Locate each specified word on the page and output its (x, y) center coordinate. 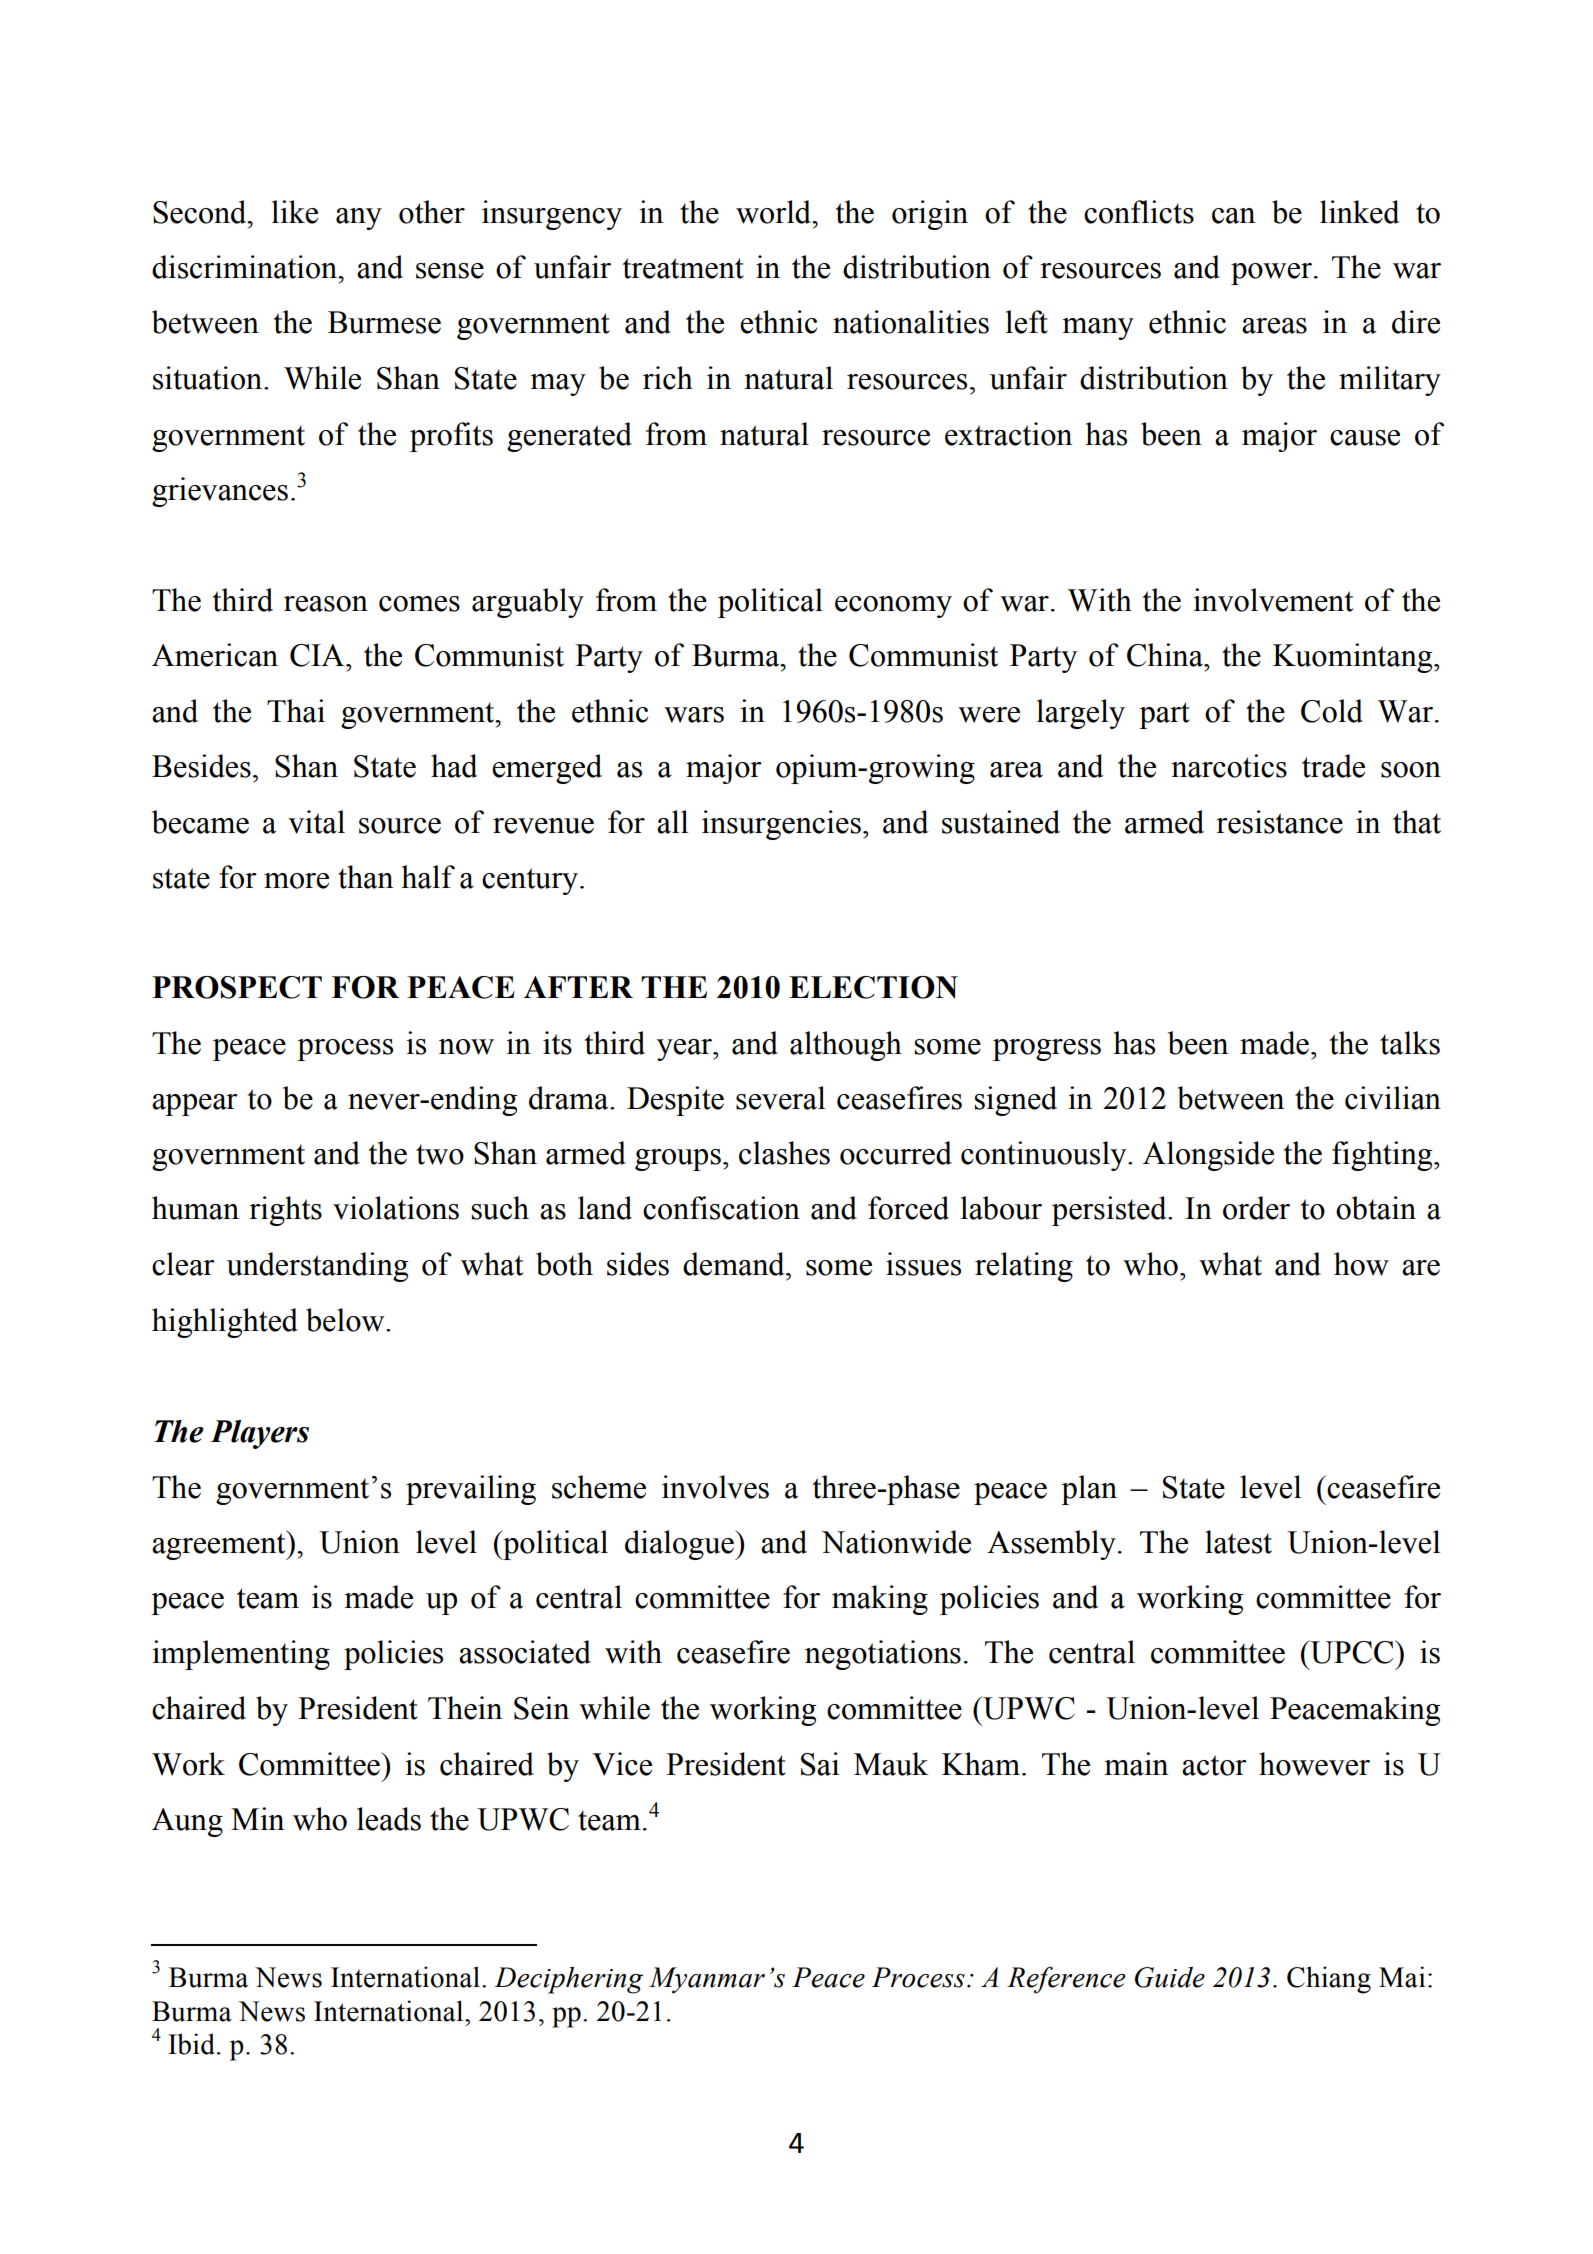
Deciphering (568, 1980)
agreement (220, 1545)
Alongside (1208, 1156)
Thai (296, 711)
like (295, 212)
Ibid (191, 2044)
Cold (1332, 711)
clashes (784, 1153)
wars (694, 715)
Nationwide (896, 1542)
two (440, 1154)
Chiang (1329, 1980)
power (1271, 274)
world (775, 212)
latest (1238, 1542)
